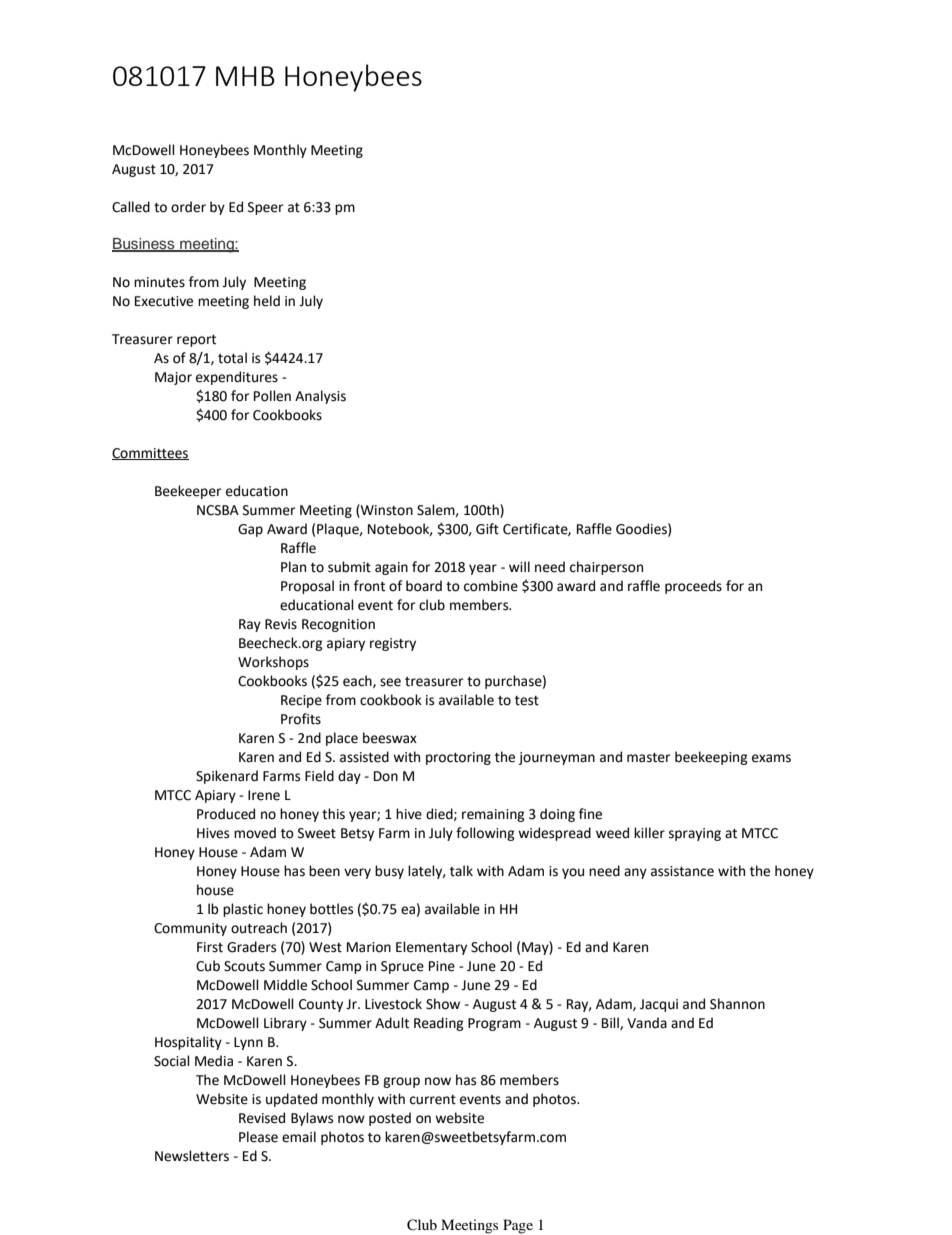 The height and width of the screenshot is (1235, 952). I want to click on Speer, so click(265, 208).
